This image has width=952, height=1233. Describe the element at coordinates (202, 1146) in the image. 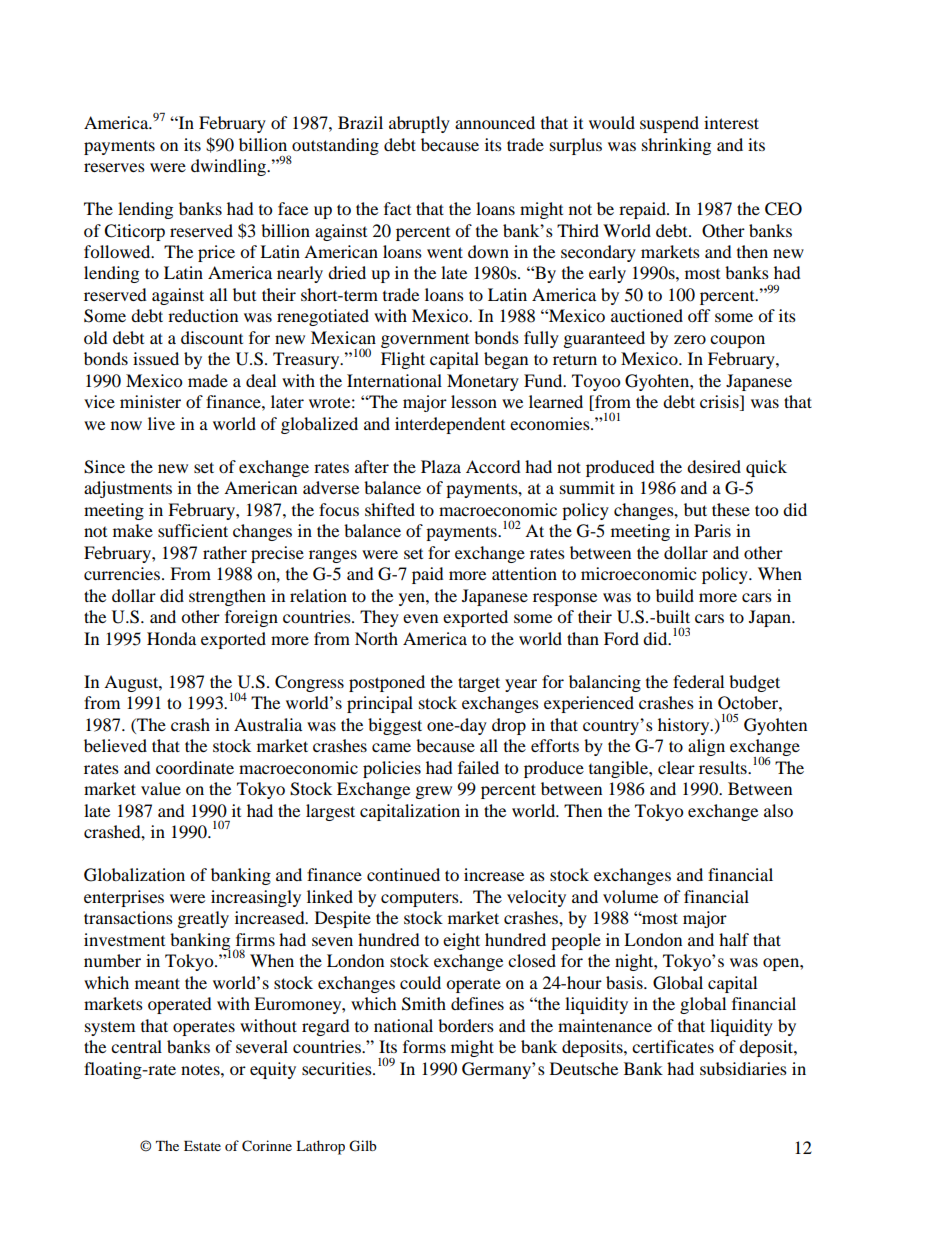

I see `Estate` at that location.
